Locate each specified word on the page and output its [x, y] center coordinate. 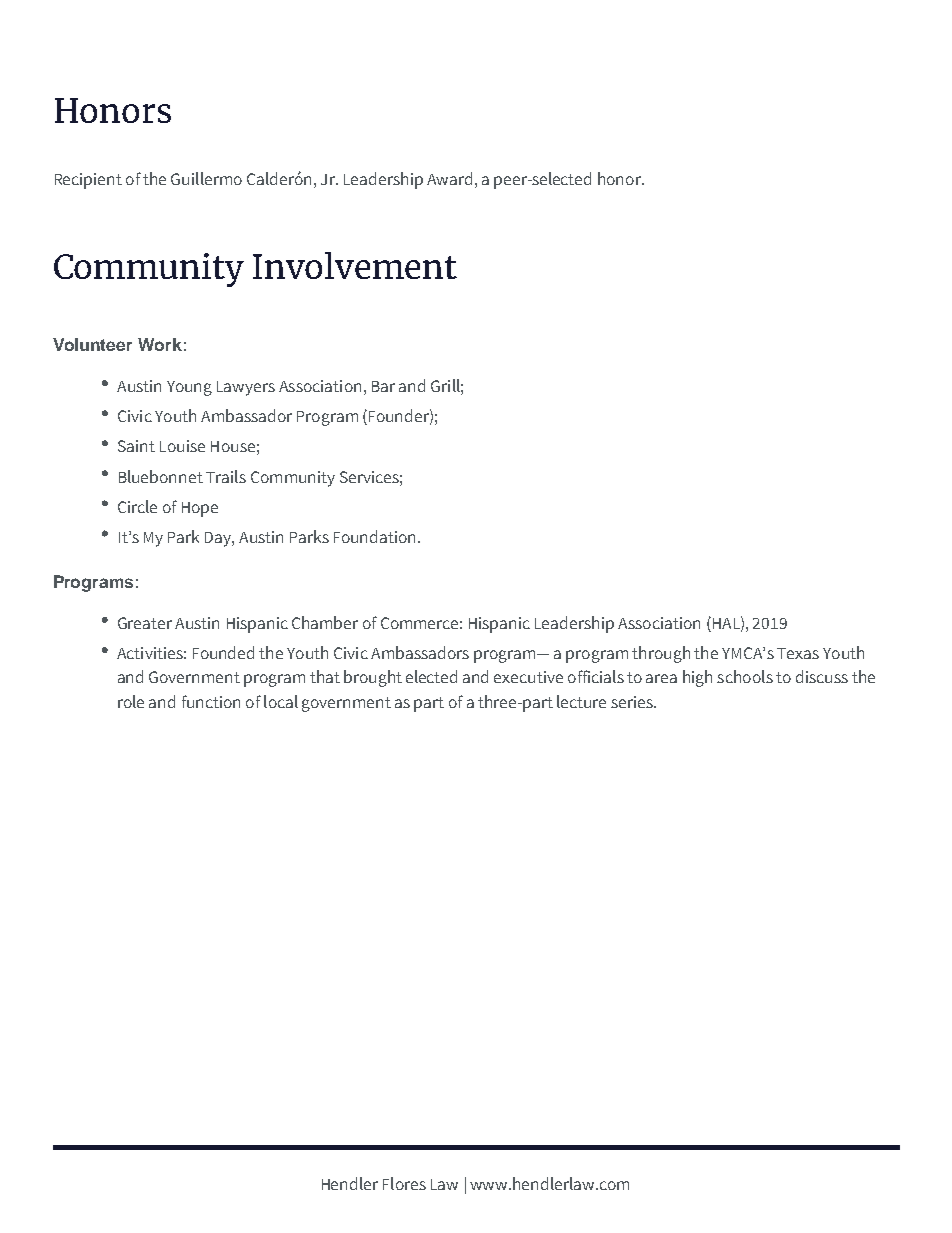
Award [449, 178]
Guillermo [206, 178]
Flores [404, 1183]
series [633, 702]
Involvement [355, 265]
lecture [581, 701]
